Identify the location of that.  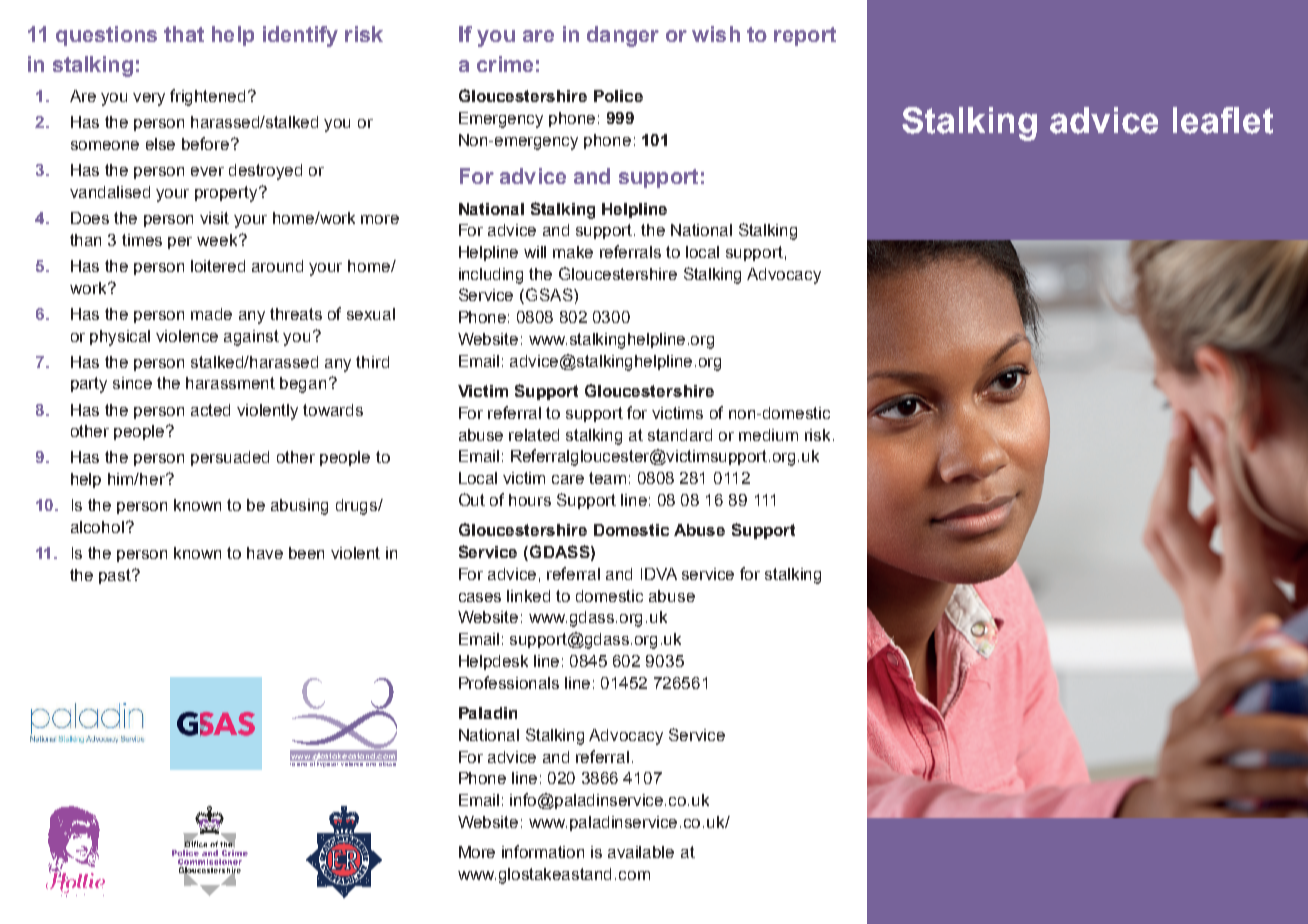
(184, 34).
